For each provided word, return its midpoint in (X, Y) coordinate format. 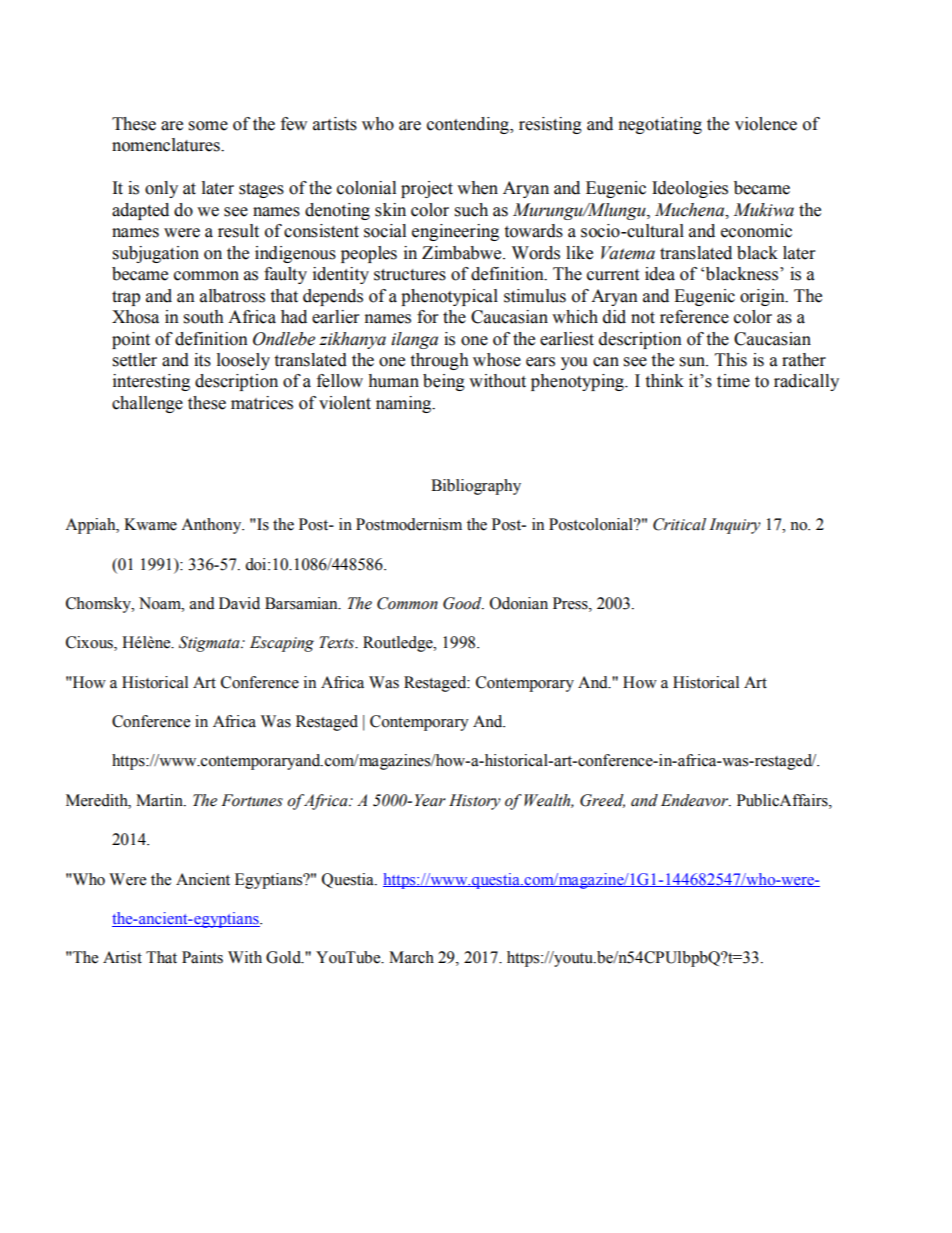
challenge (147, 404)
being (444, 382)
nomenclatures (167, 145)
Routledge (399, 644)
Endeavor (695, 800)
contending (469, 125)
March (411, 957)
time (733, 381)
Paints (202, 957)
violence (766, 124)
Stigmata (210, 644)
